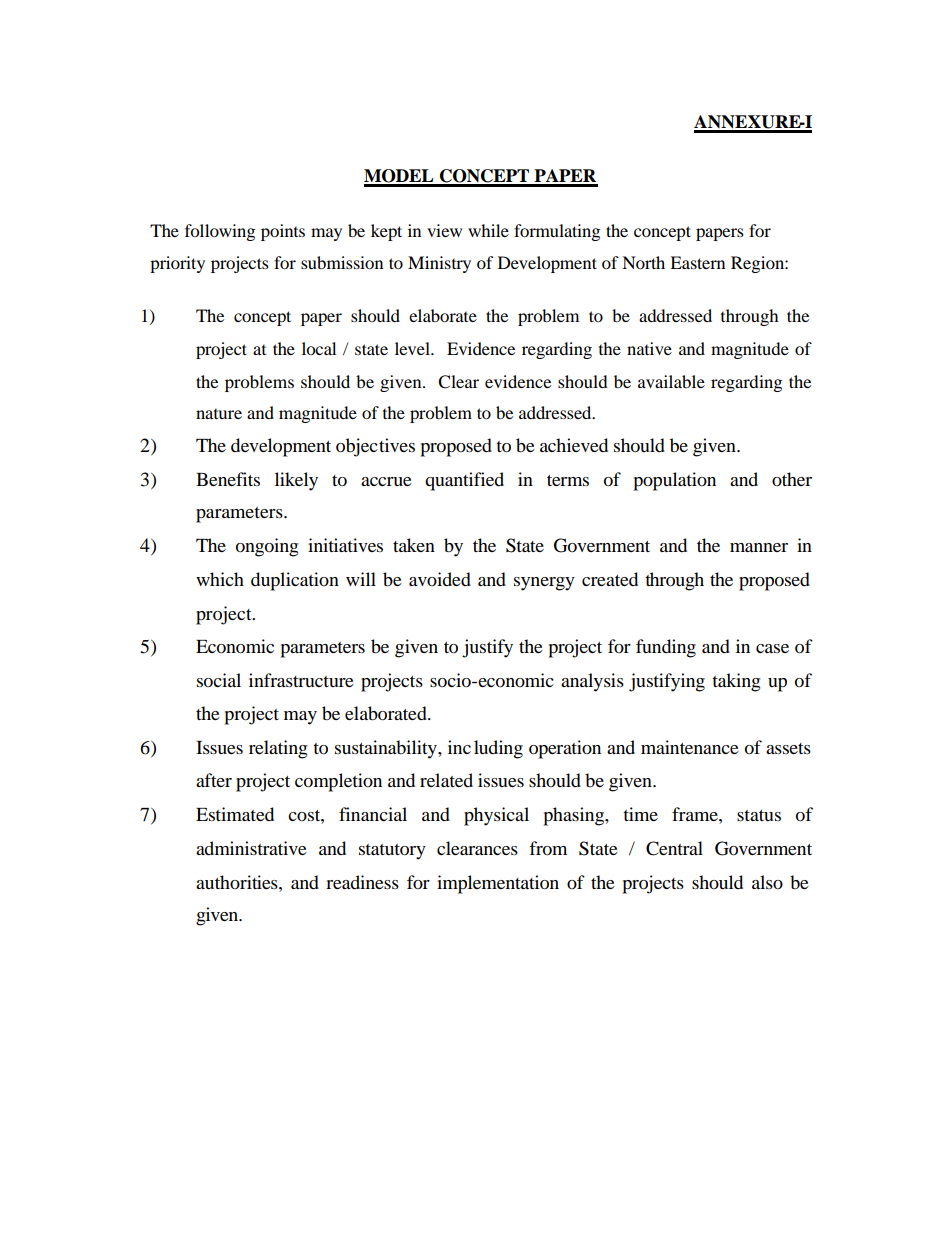 The image size is (952, 1233). I want to click on ongoing, so click(267, 547).
